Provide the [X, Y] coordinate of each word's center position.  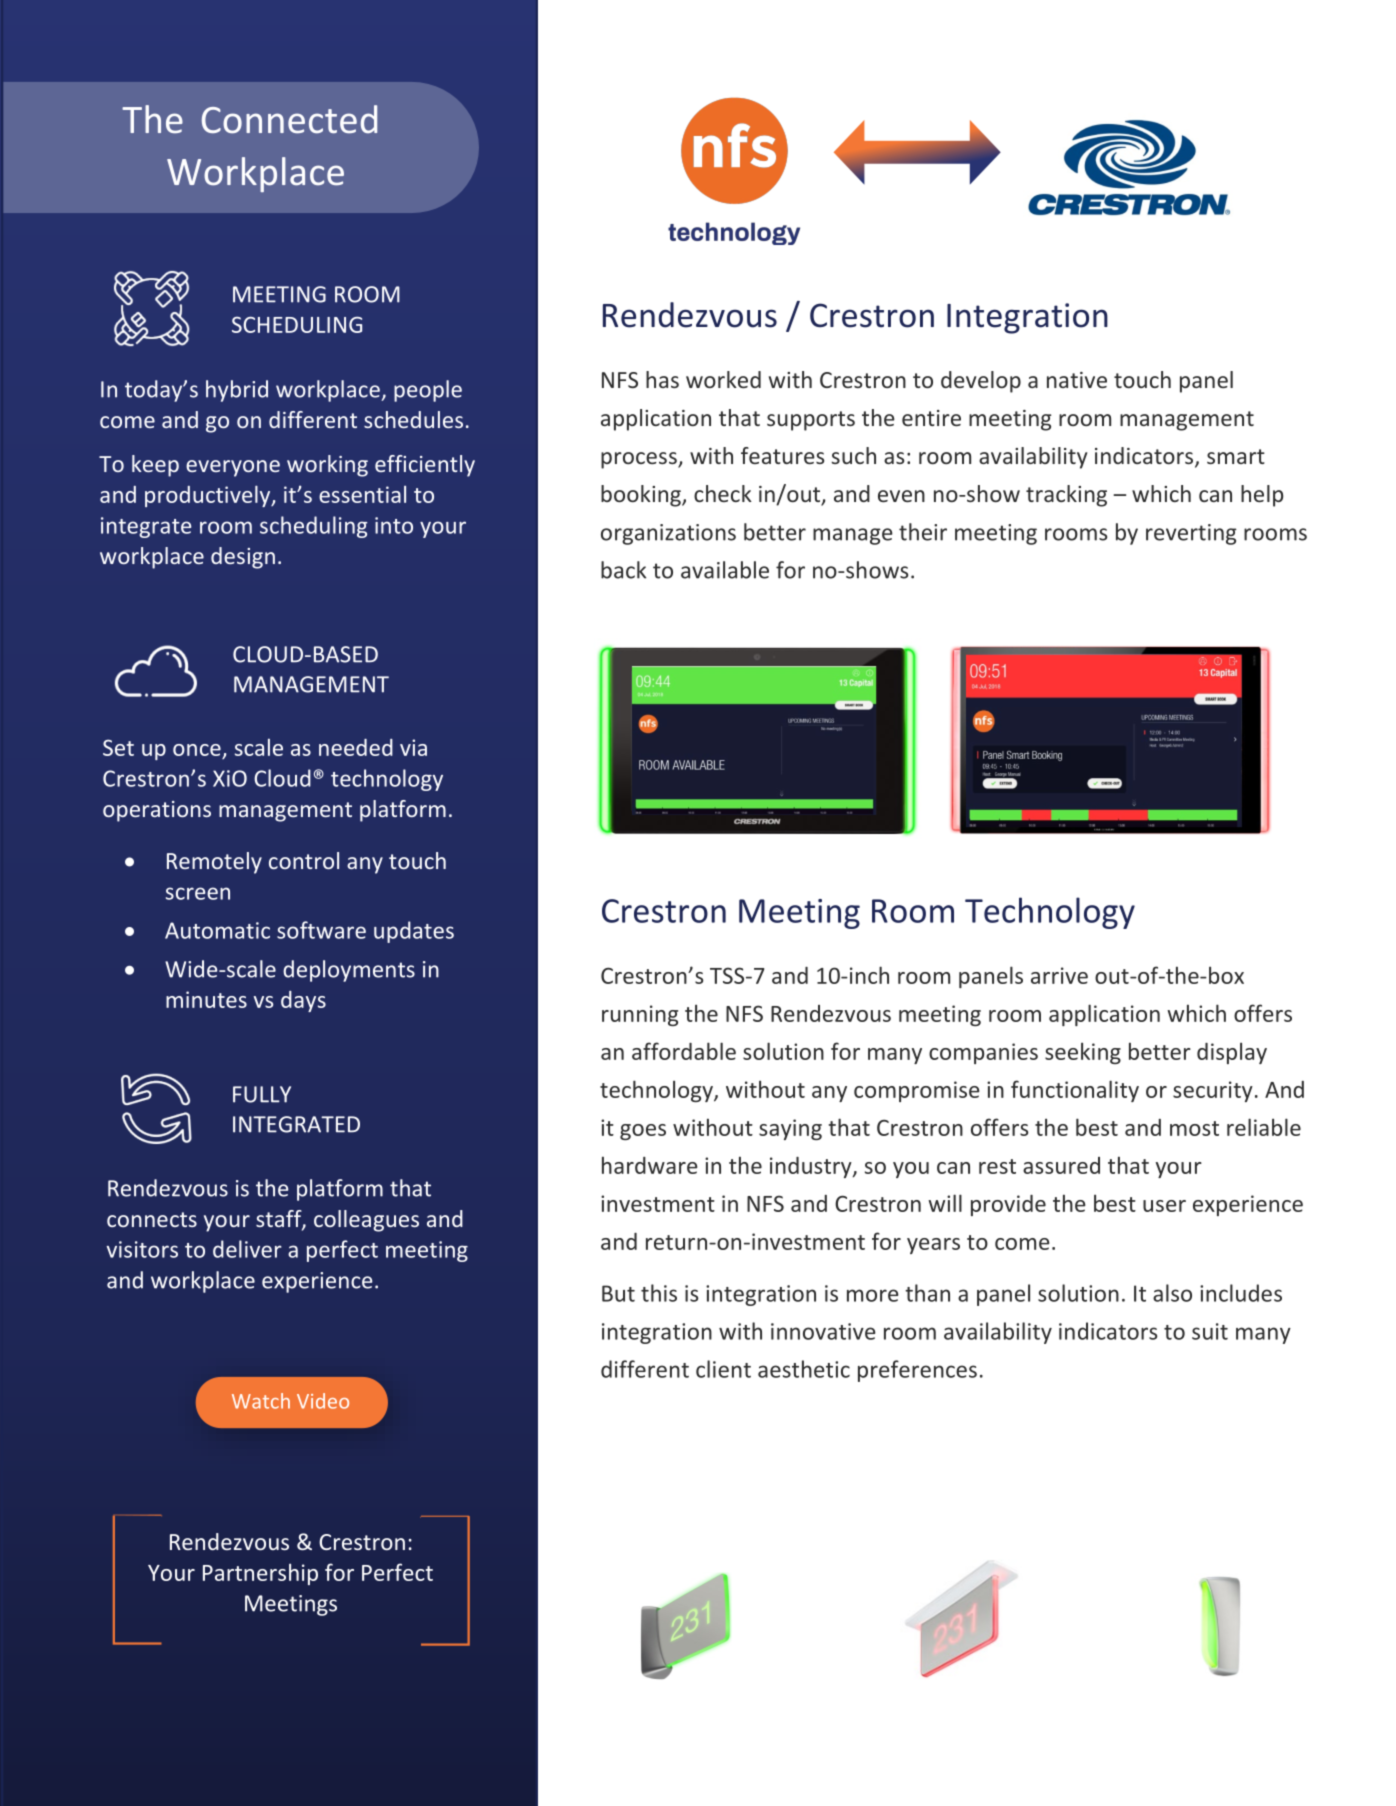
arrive [1059, 975]
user [1164, 1206]
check [723, 493]
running [640, 1015]
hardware [650, 1165]
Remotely [214, 863]
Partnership [260, 1574]
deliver [247, 1249]
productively [209, 496]
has [662, 379]
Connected [289, 119]
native [1077, 380]
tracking [1066, 496]
